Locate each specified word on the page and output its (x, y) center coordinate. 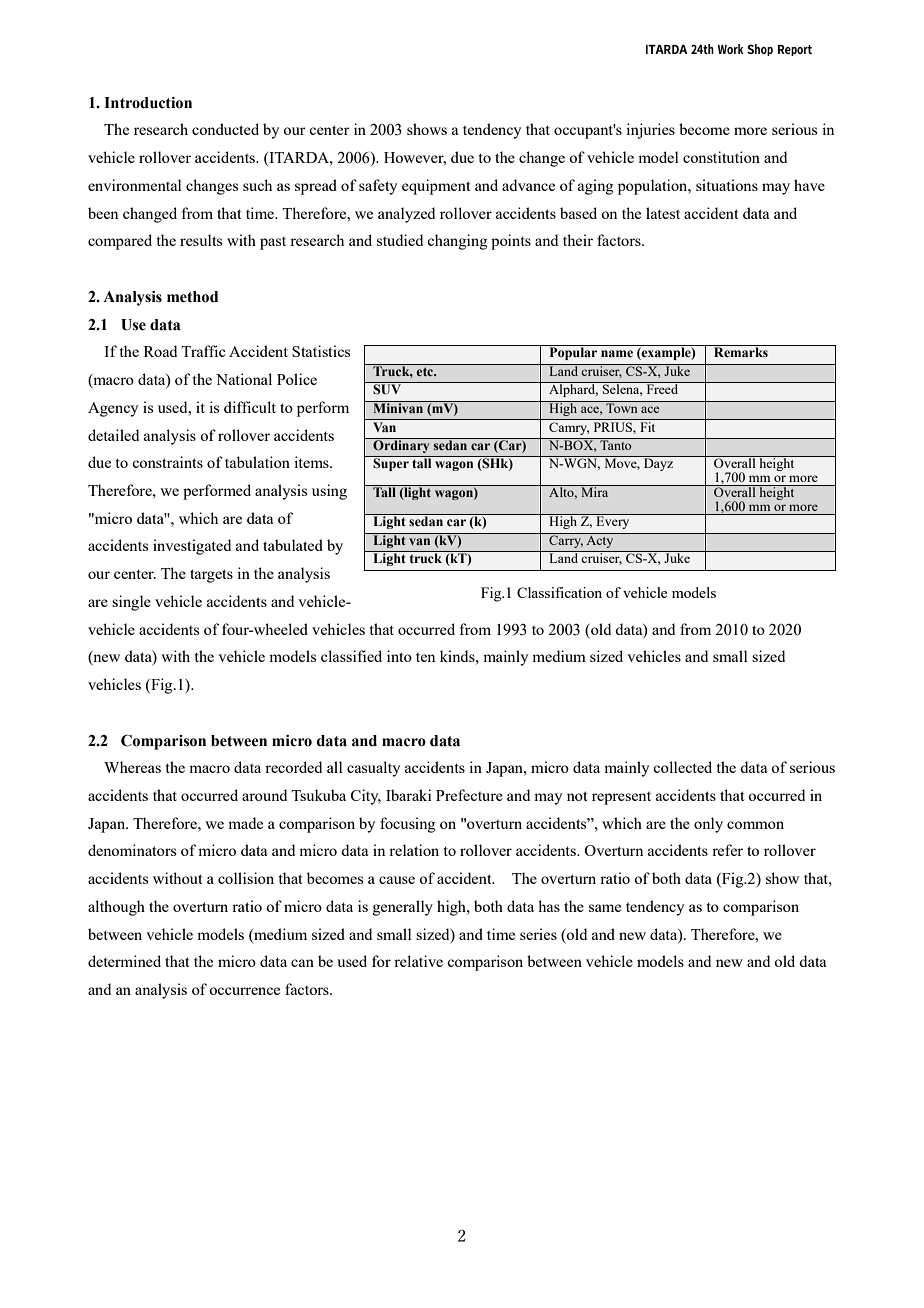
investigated (192, 547)
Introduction (148, 103)
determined (124, 961)
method (192, 297)
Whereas (132, 767)
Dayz (659, 463)
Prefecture (469, 795)
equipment (436, 187)
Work (731, 49)
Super (391, 463)
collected (682, 767)
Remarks (741, 351)
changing (457, 242)
